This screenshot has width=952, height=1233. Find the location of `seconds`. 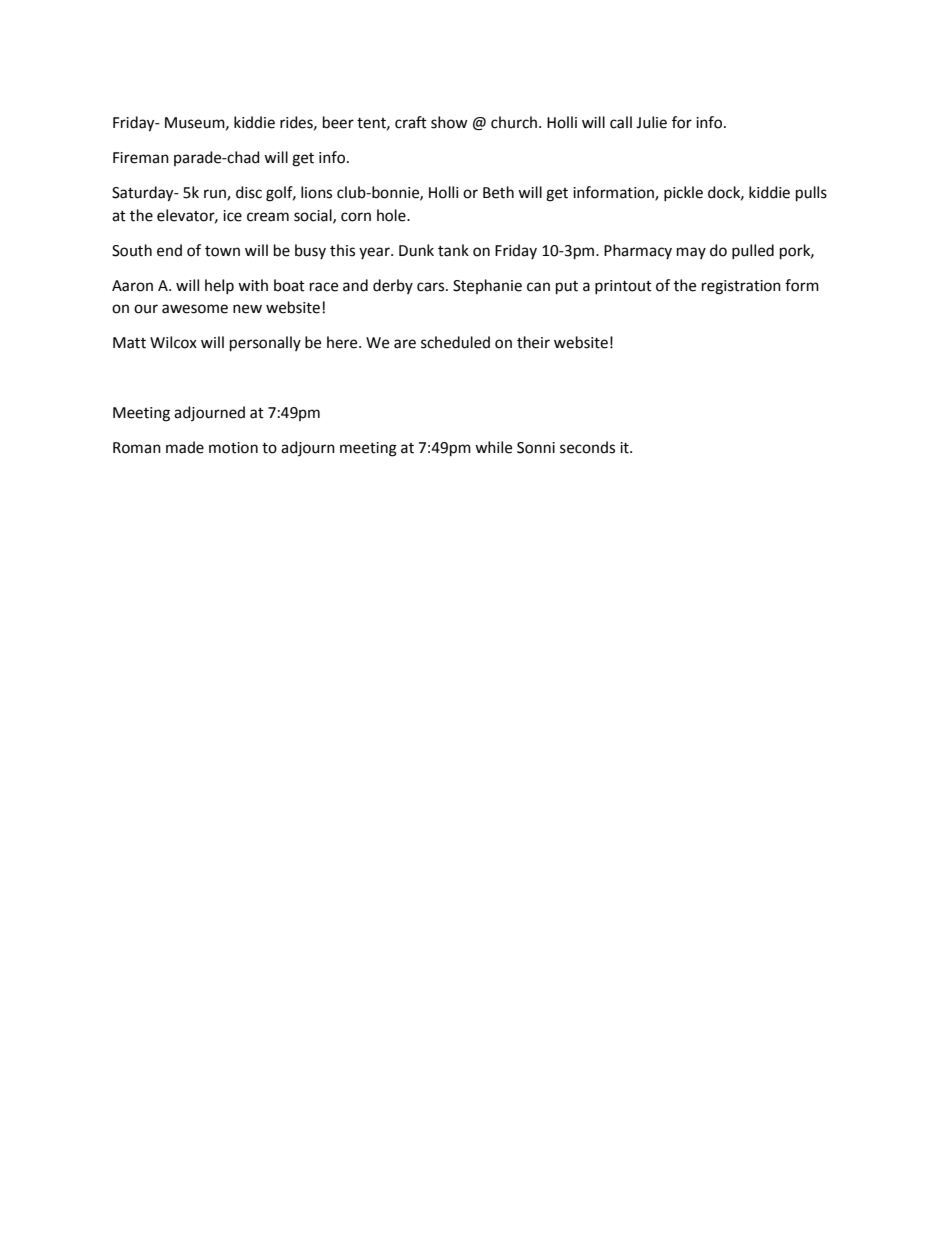

seconds is located at coordinates (587, 447).
